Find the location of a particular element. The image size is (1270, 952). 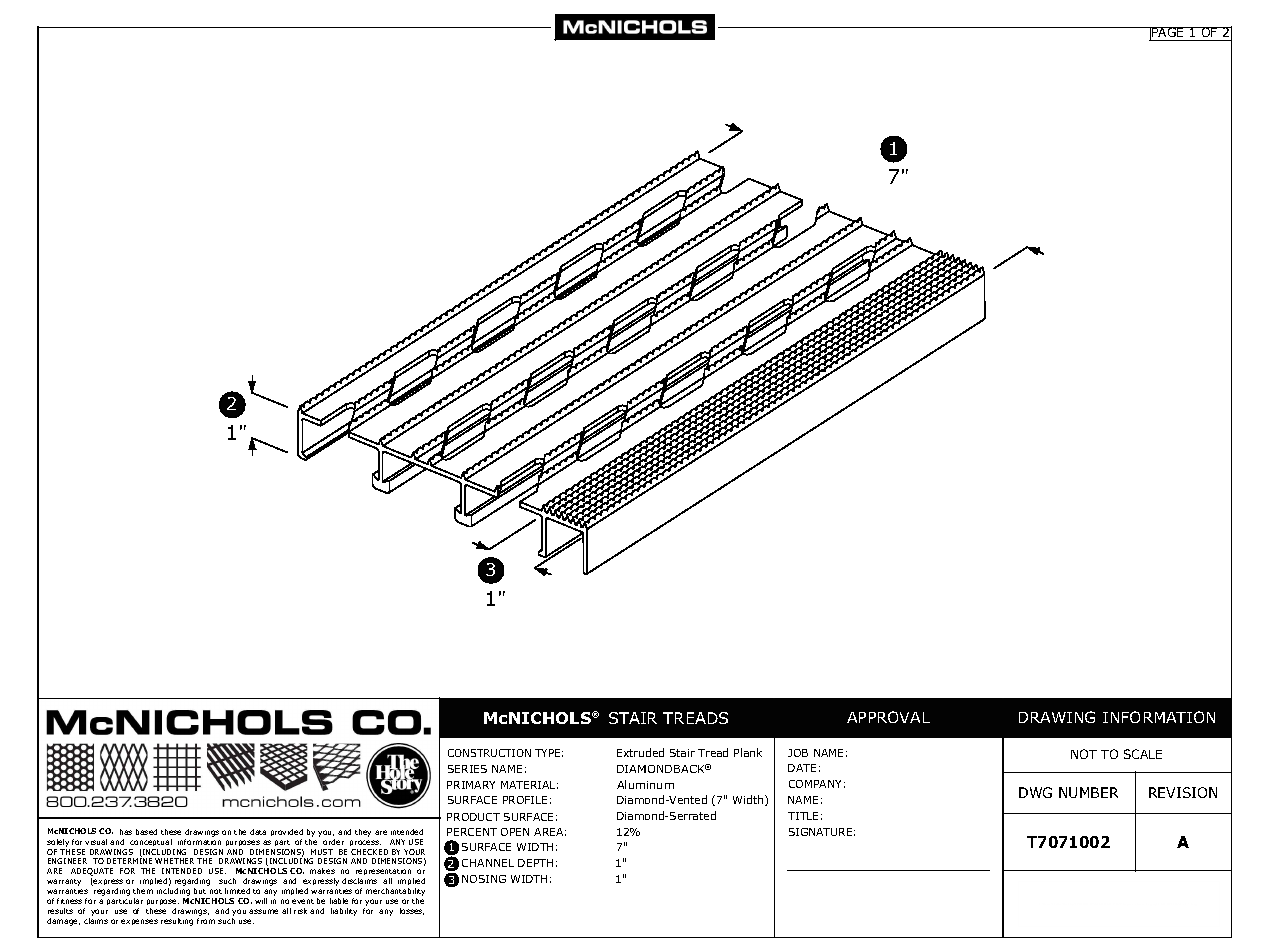

APPROVAL is located at coordinates (888, 717).
